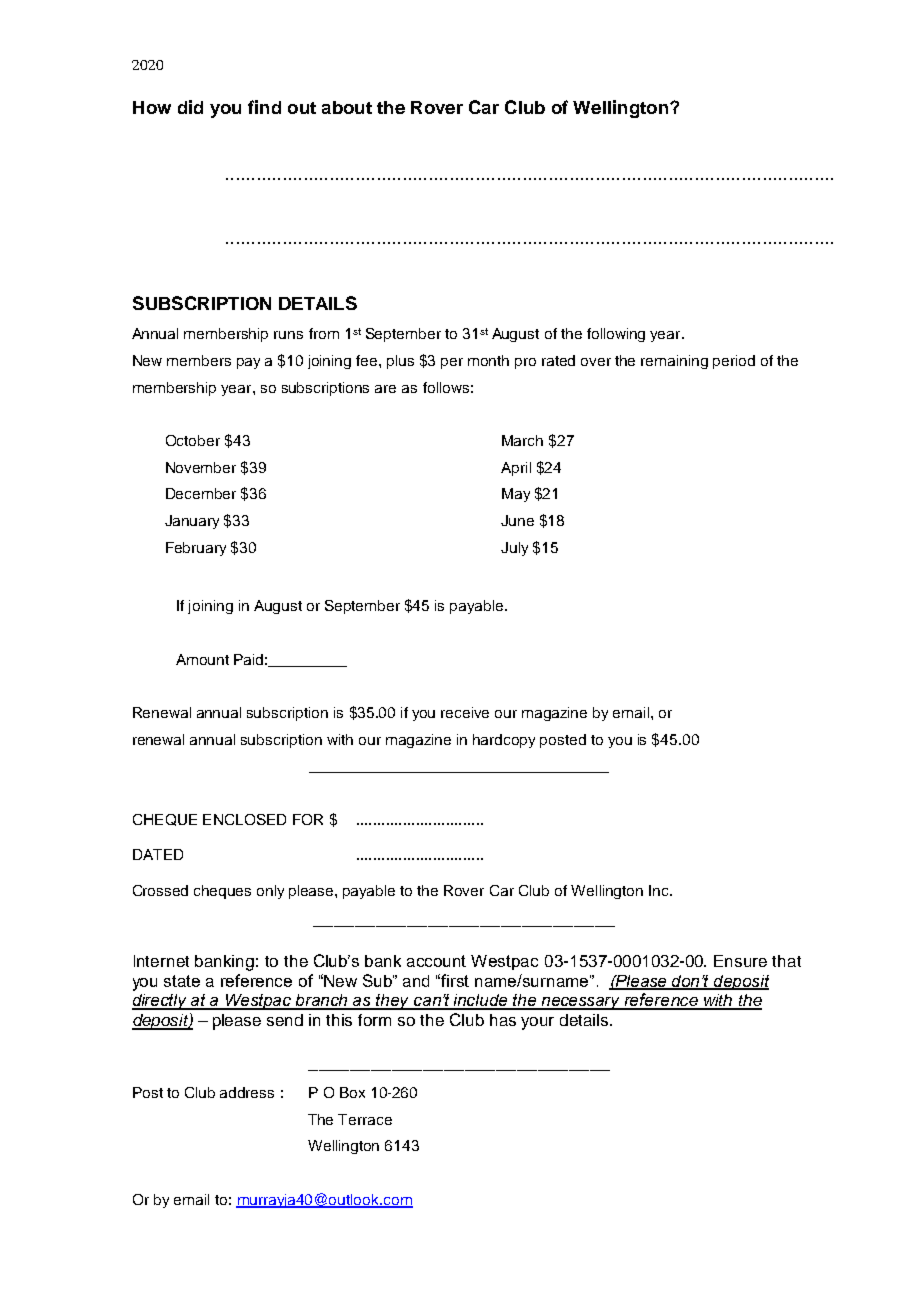 This image has width=924, height=1308. What do you see at coordinates (517, 520) in the image?
I see `June` at bounding box center [517, 520].
